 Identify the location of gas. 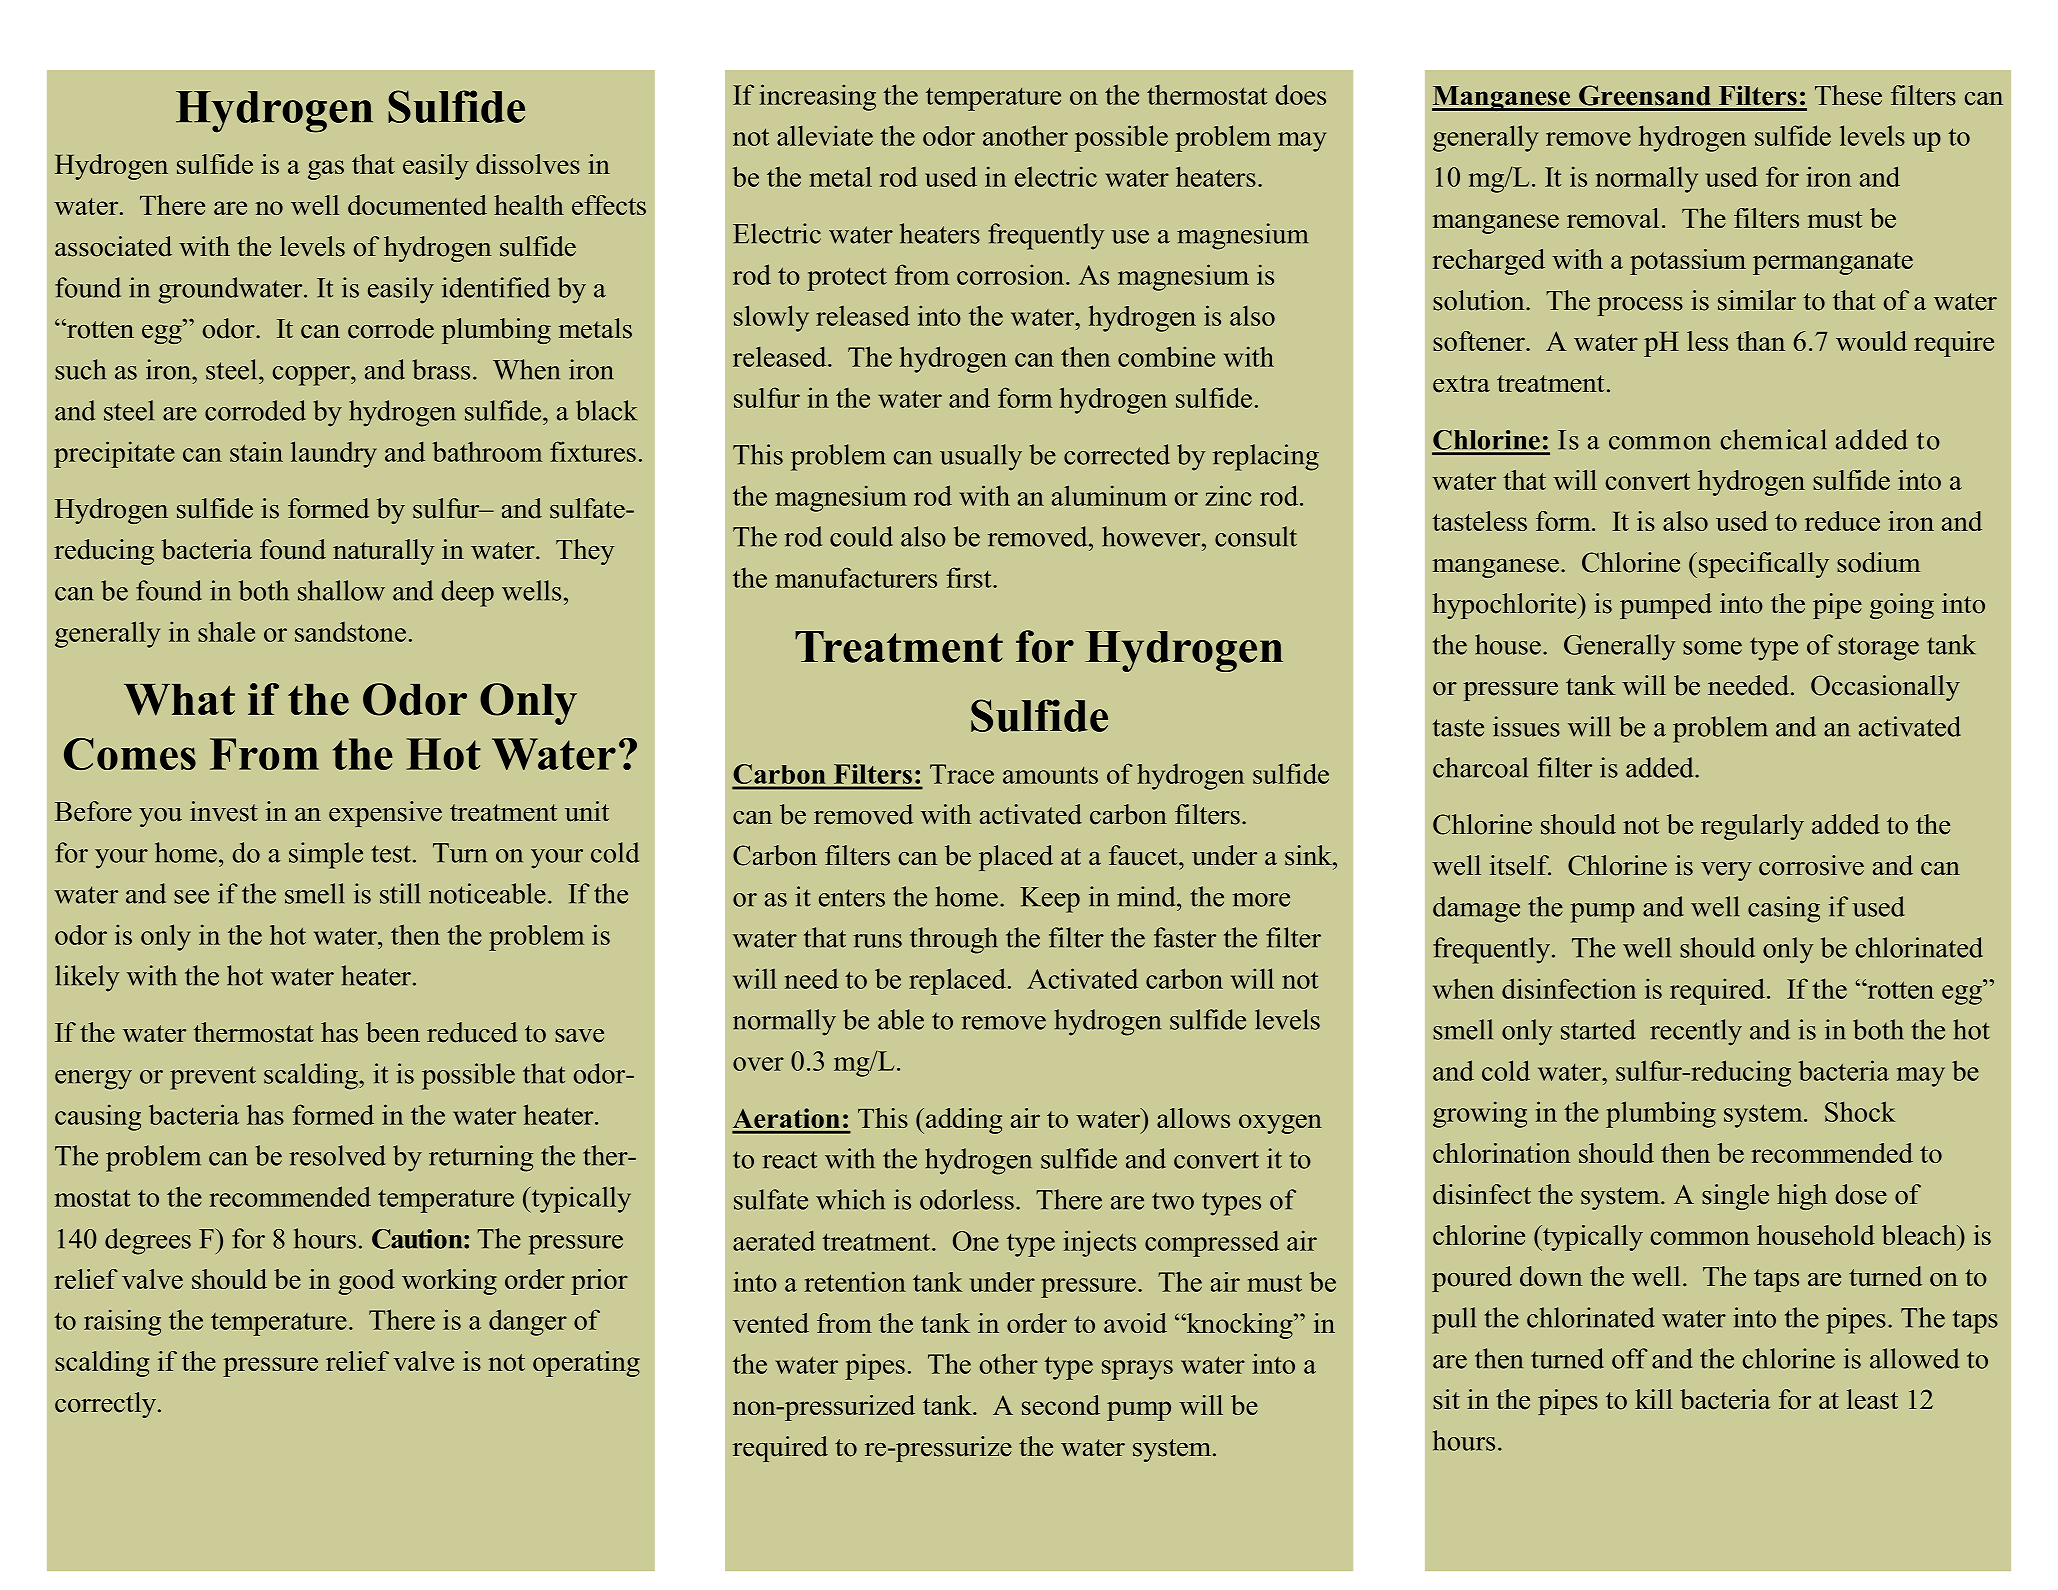
(326, 170).
